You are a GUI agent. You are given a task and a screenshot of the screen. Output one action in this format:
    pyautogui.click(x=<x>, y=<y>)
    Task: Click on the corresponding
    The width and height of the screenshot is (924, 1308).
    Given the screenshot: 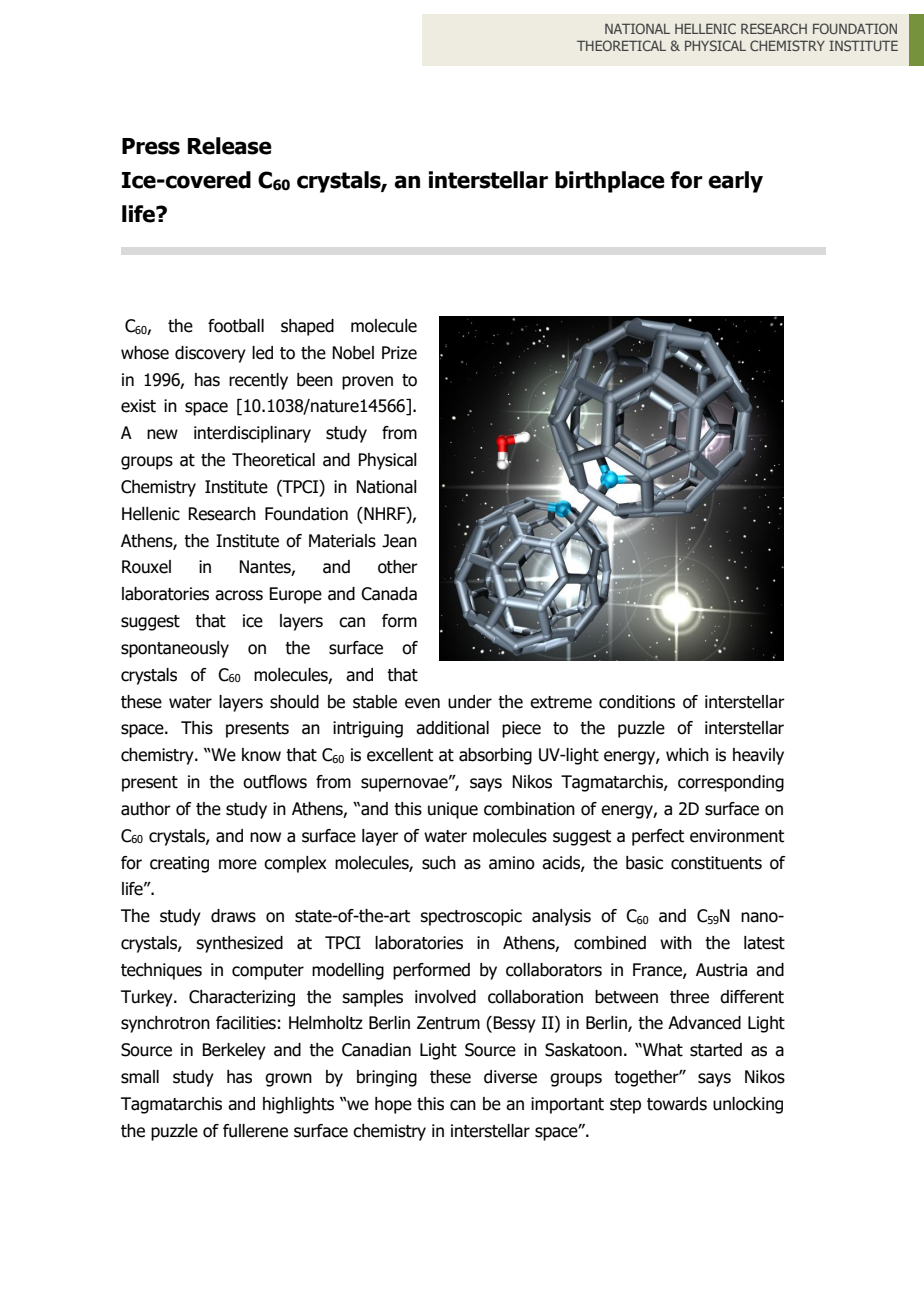 What is the action you would take?
    pyautogui.click(x=731, y=783)
